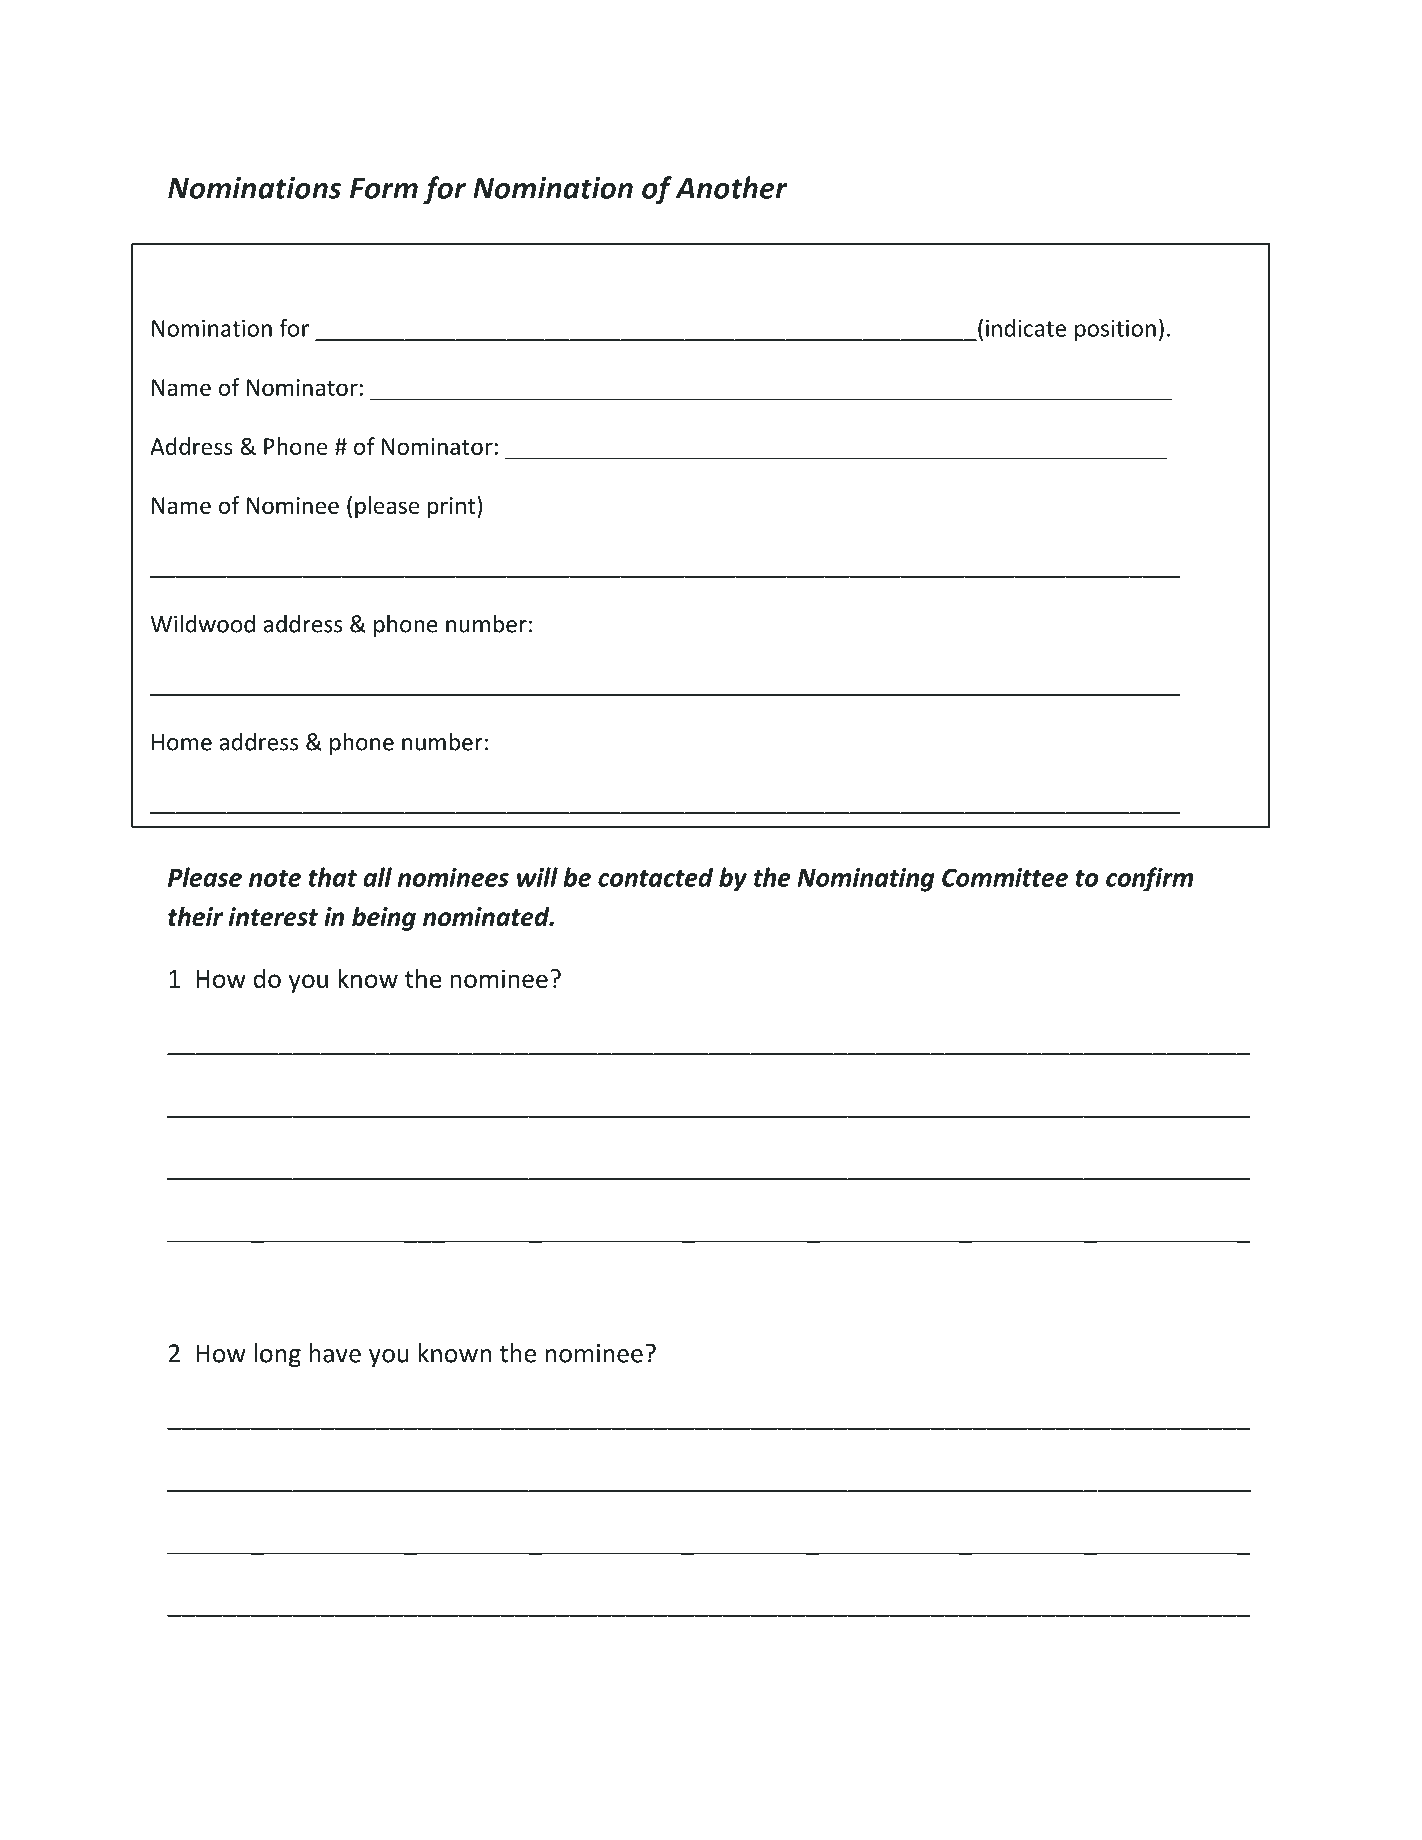  Describe the element at coordinates (377, 877) in the screenshot. I see `all` at that location.
